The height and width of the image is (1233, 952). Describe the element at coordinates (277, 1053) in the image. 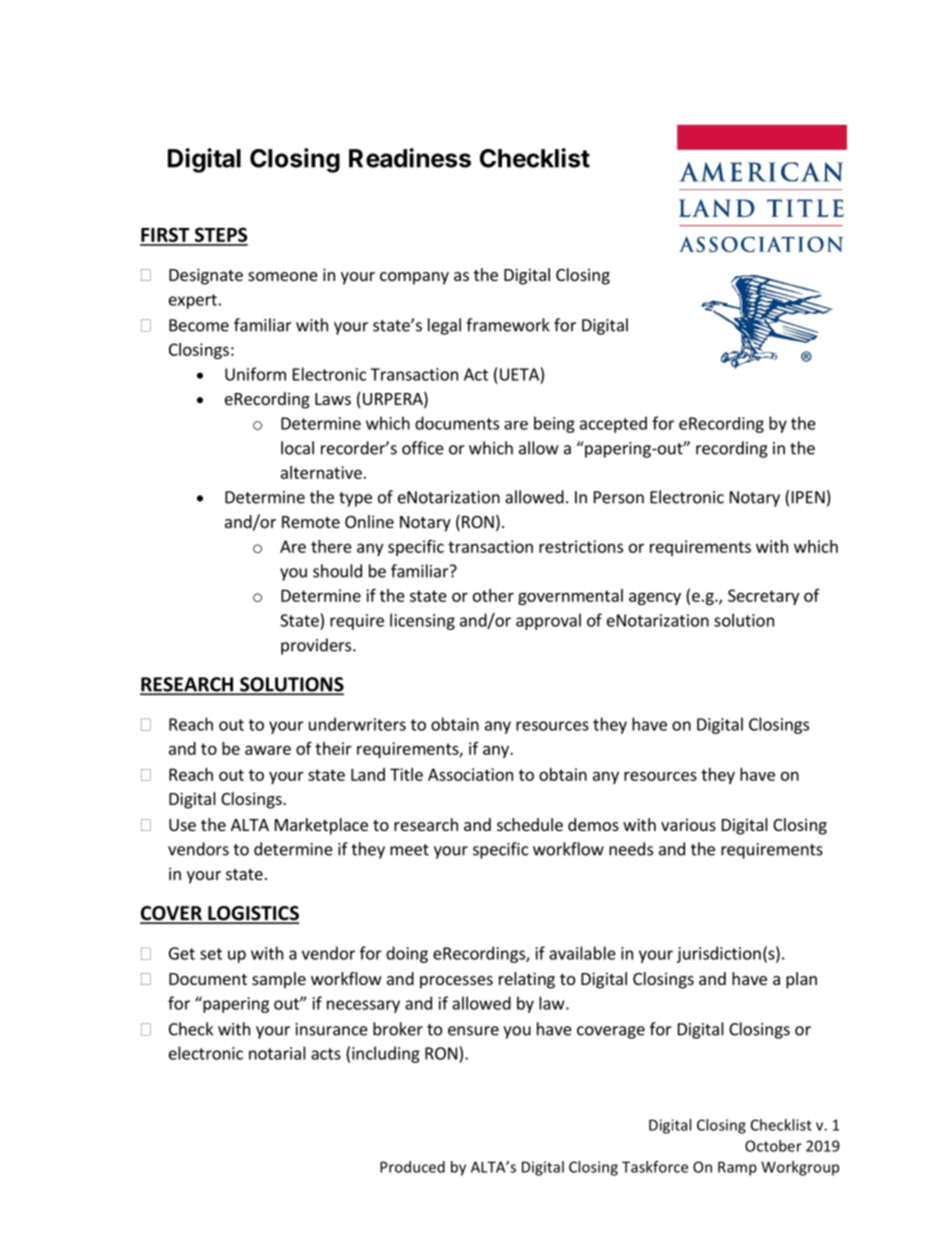

I see `notarial` at that location.
